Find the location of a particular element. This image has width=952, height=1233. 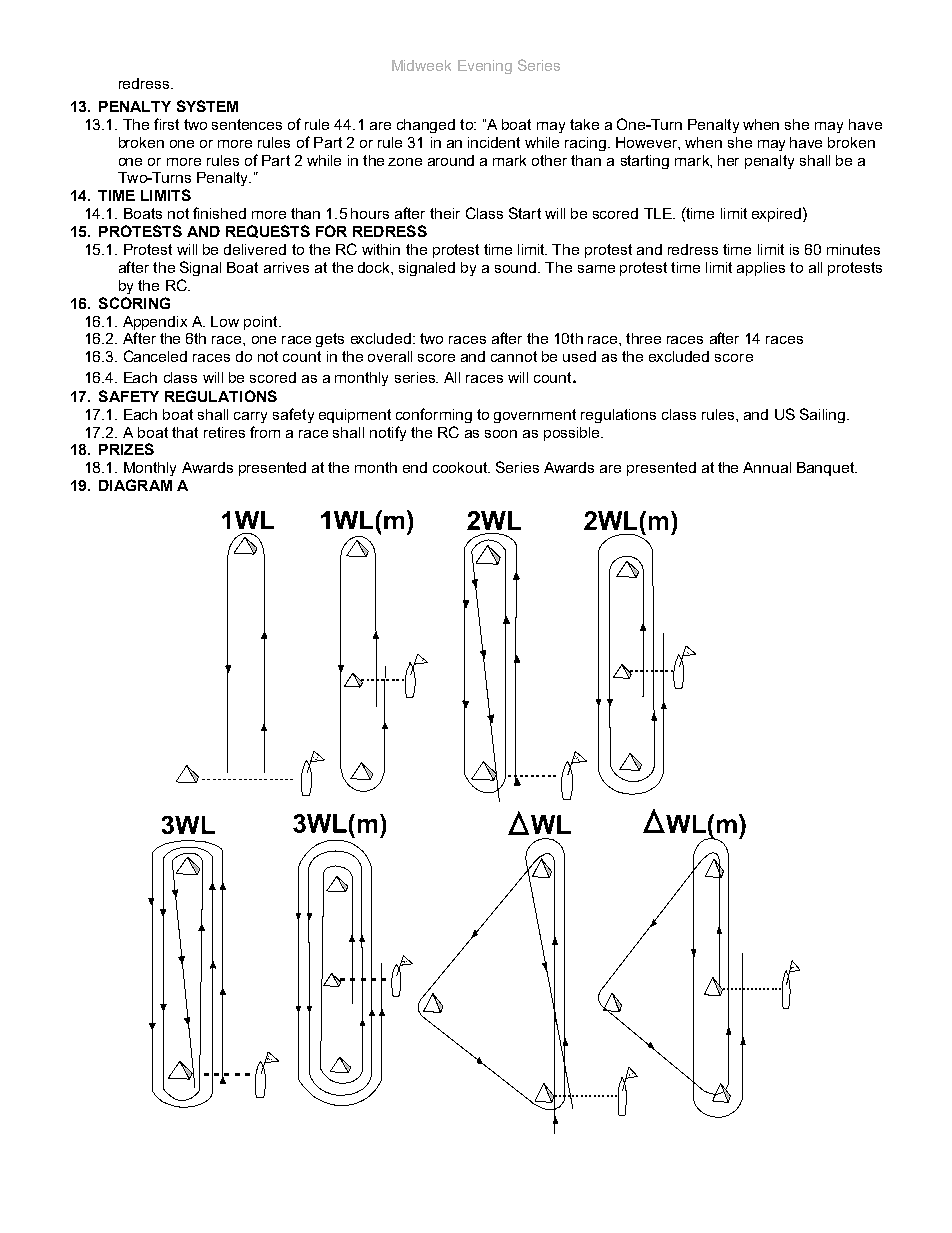

Low is located at coordinates (225, 321).
